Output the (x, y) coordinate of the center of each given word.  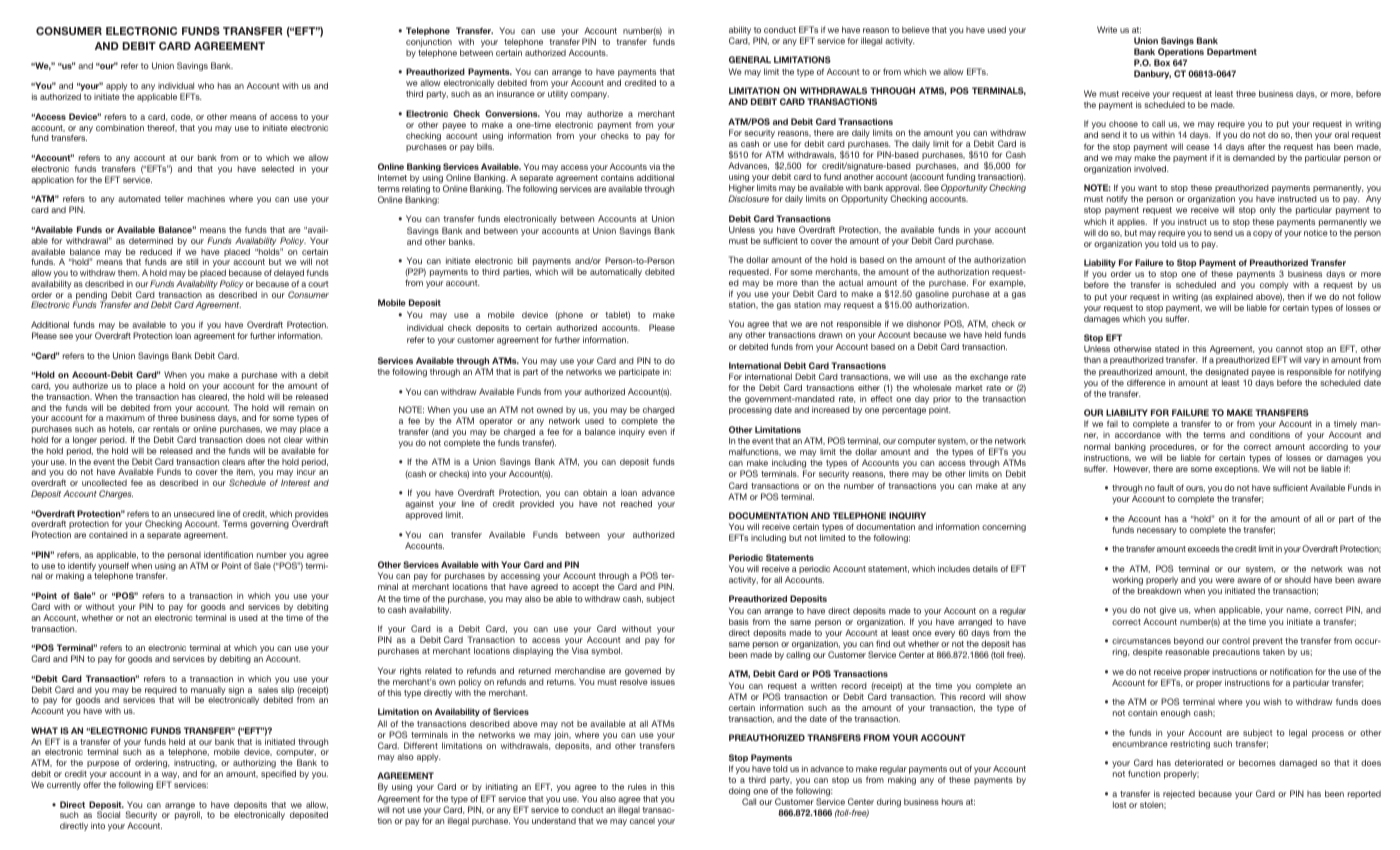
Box (1162, 62)
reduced (156, 251)
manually (207, 691)
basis (739, 621)
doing (739, 793)
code (182, 117)
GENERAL (750, 59)
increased (831, 409)
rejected (1179, 794)
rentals (166, 429)
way (169, 777)
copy (1262, 234)
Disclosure (748, 198)
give (1168, 610)
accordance (1138, 434)
